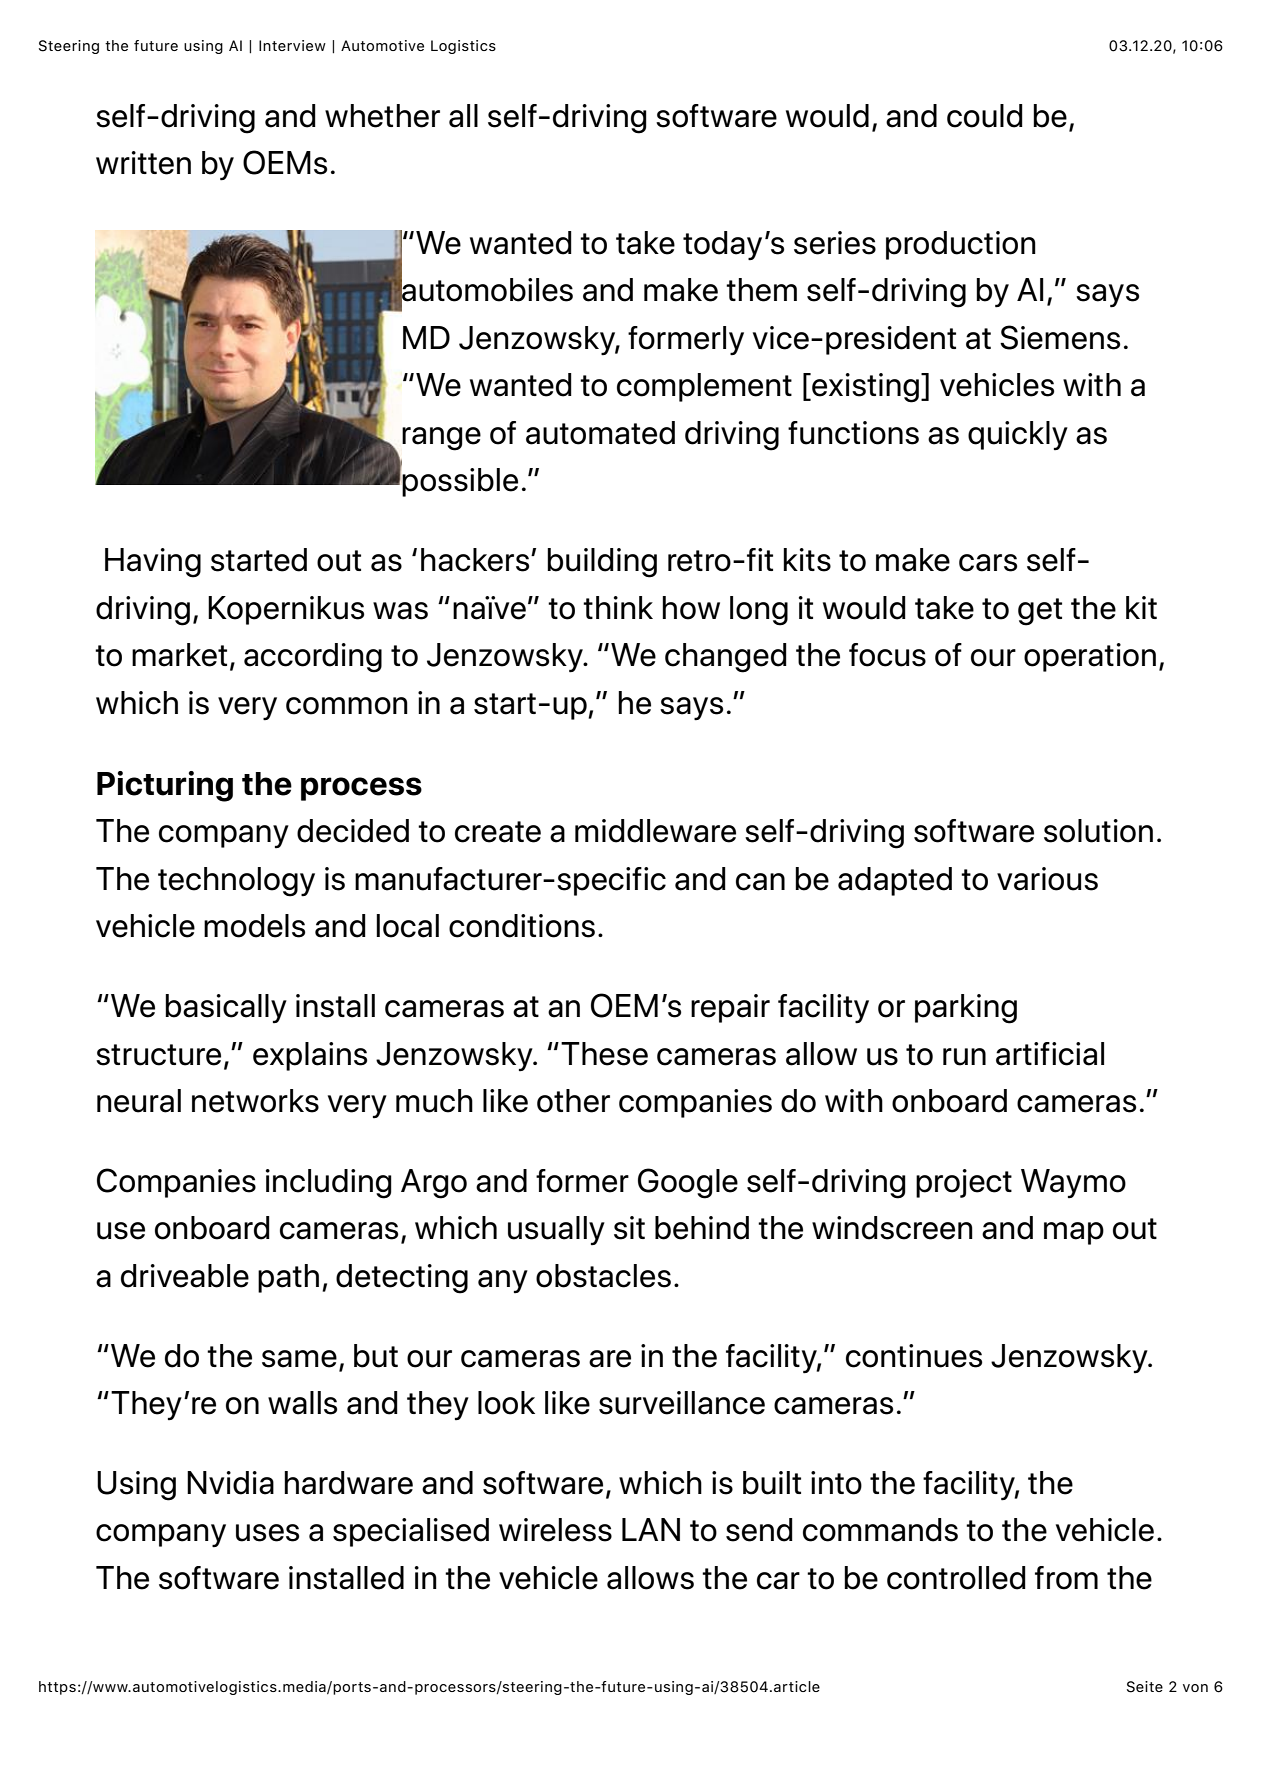 This image has height=1785, width=1262. Describe the element at coordinates (226, 1008) in the image. I see `basically` at that location.
